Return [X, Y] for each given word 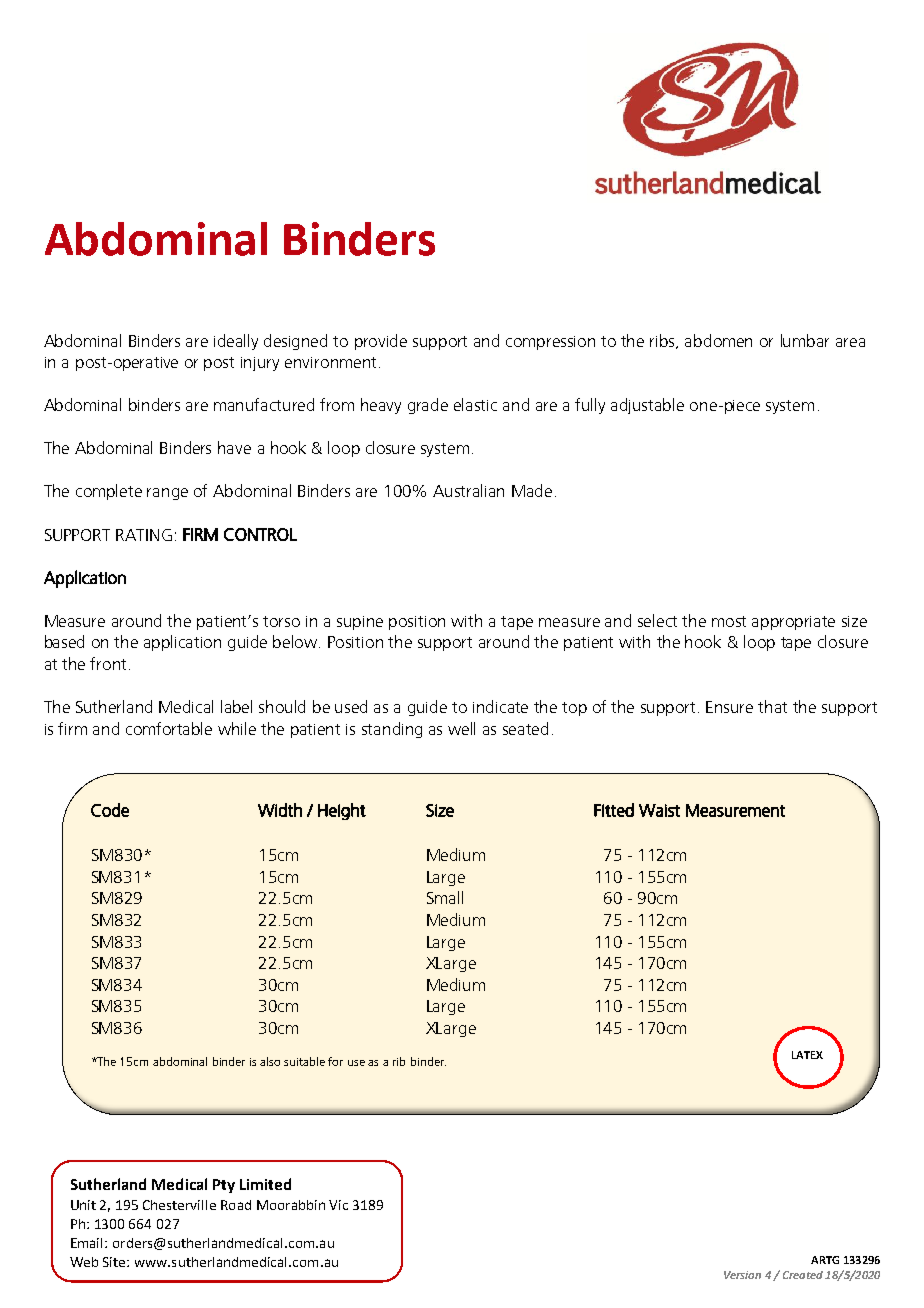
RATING [144, 535]
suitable [304, 1061]
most [729, 621]
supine [360, 623]
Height [342, 811]
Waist [659, 810]
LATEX [807, 1055]
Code [110, 810]
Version [742, 1275]
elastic [475, 404]
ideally [236, 342]
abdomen [718, 340]
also [270, 1061]
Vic [338, 1205]
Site [115, 1262]
